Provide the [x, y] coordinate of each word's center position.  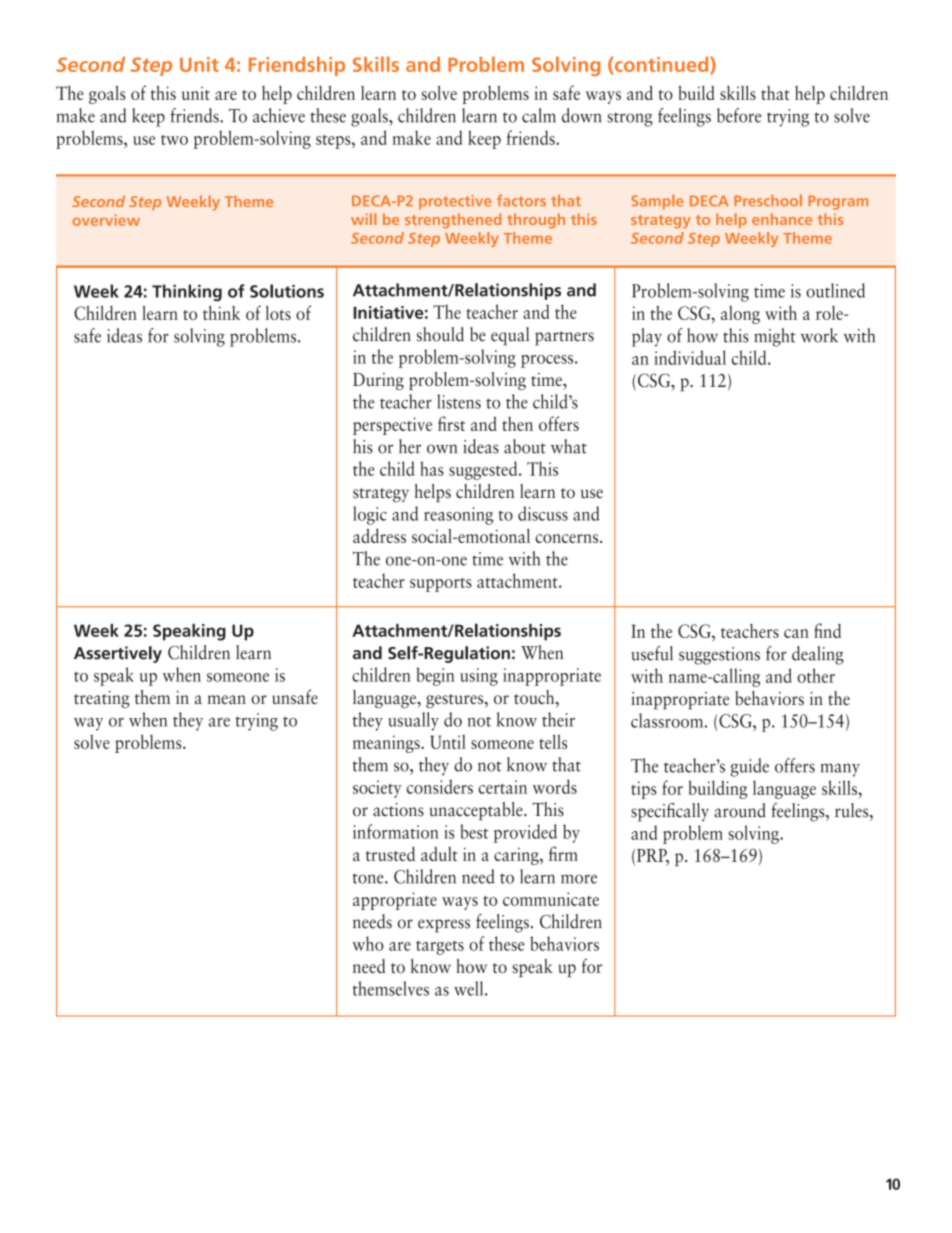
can [796, 633]
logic [370, 515]
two [174, 140]
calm [539, 115]
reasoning [458, 516]
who [368, 943]
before [739, 115]
